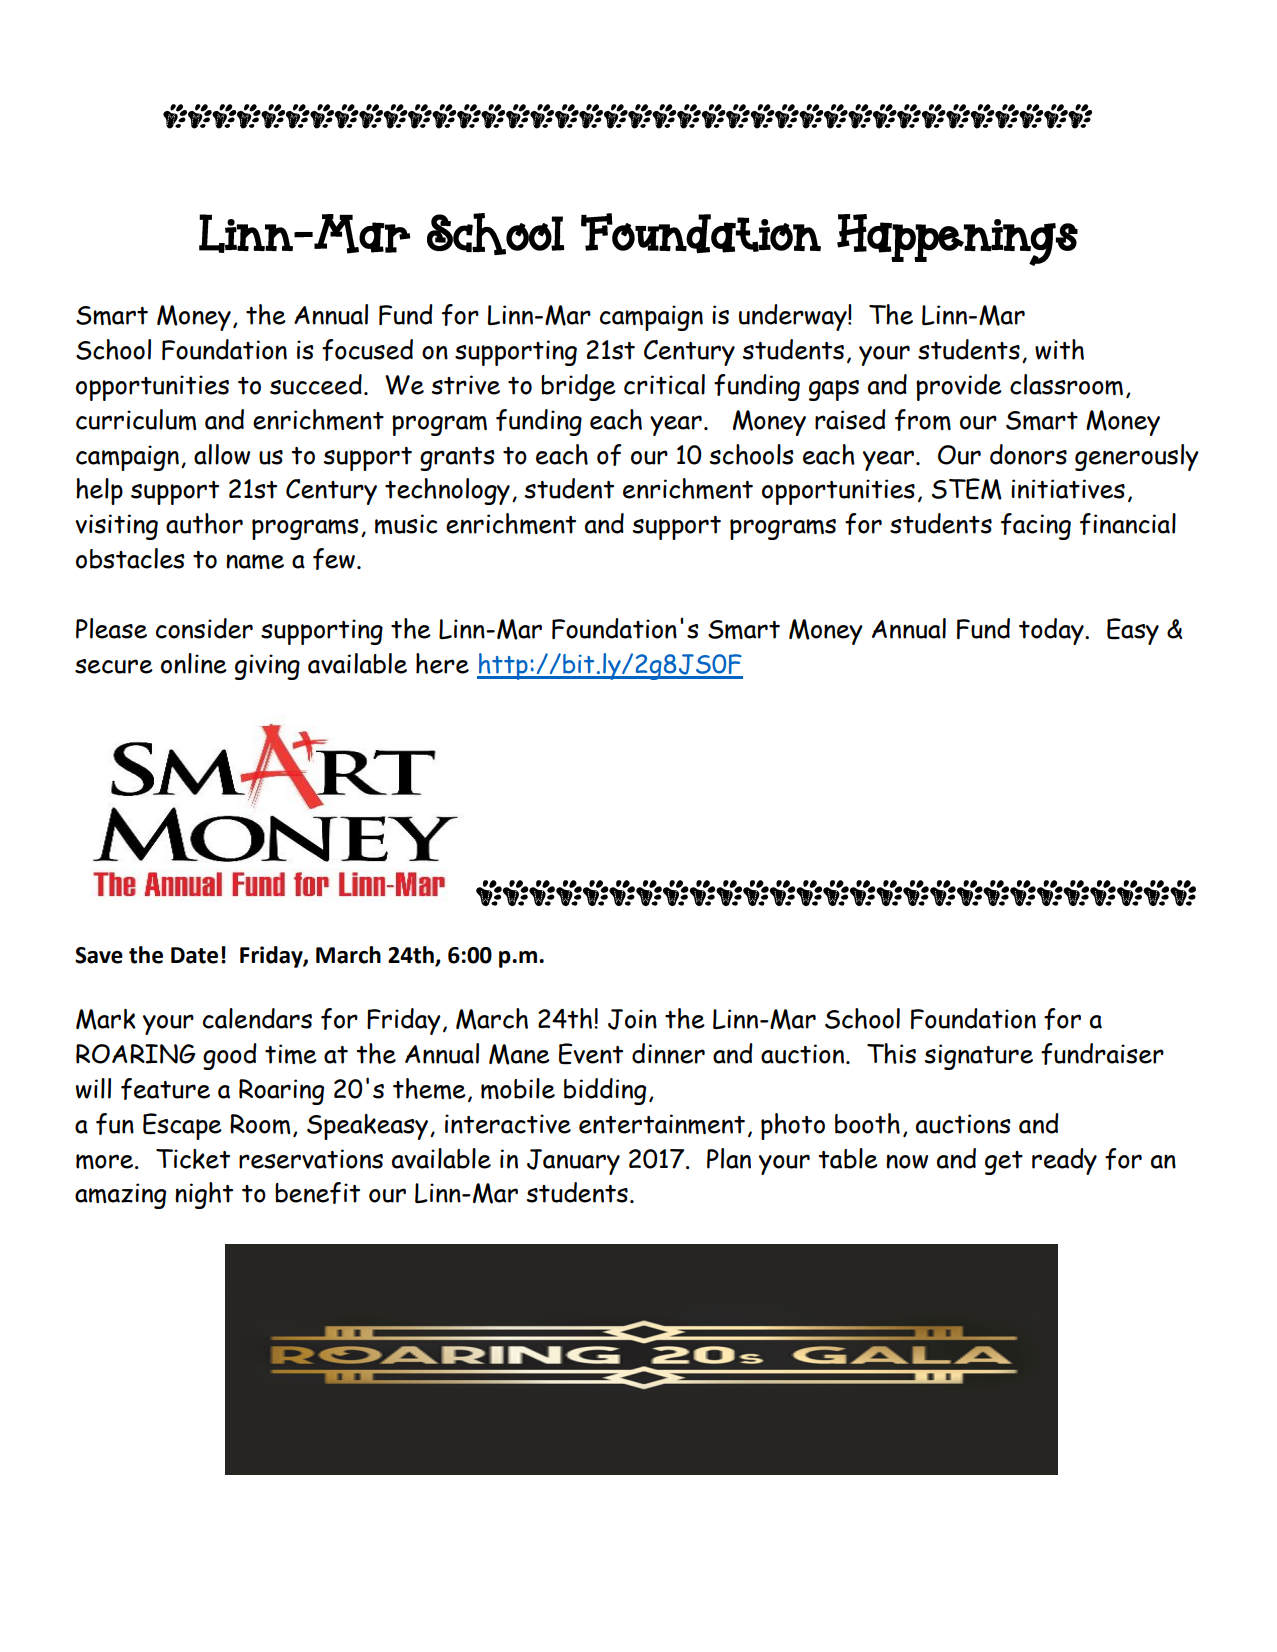 This image has height=1652, width=1277. What do you see at coordinates (1052, 631) in the image?
I see `today` at bounding box center [1052, 631].
